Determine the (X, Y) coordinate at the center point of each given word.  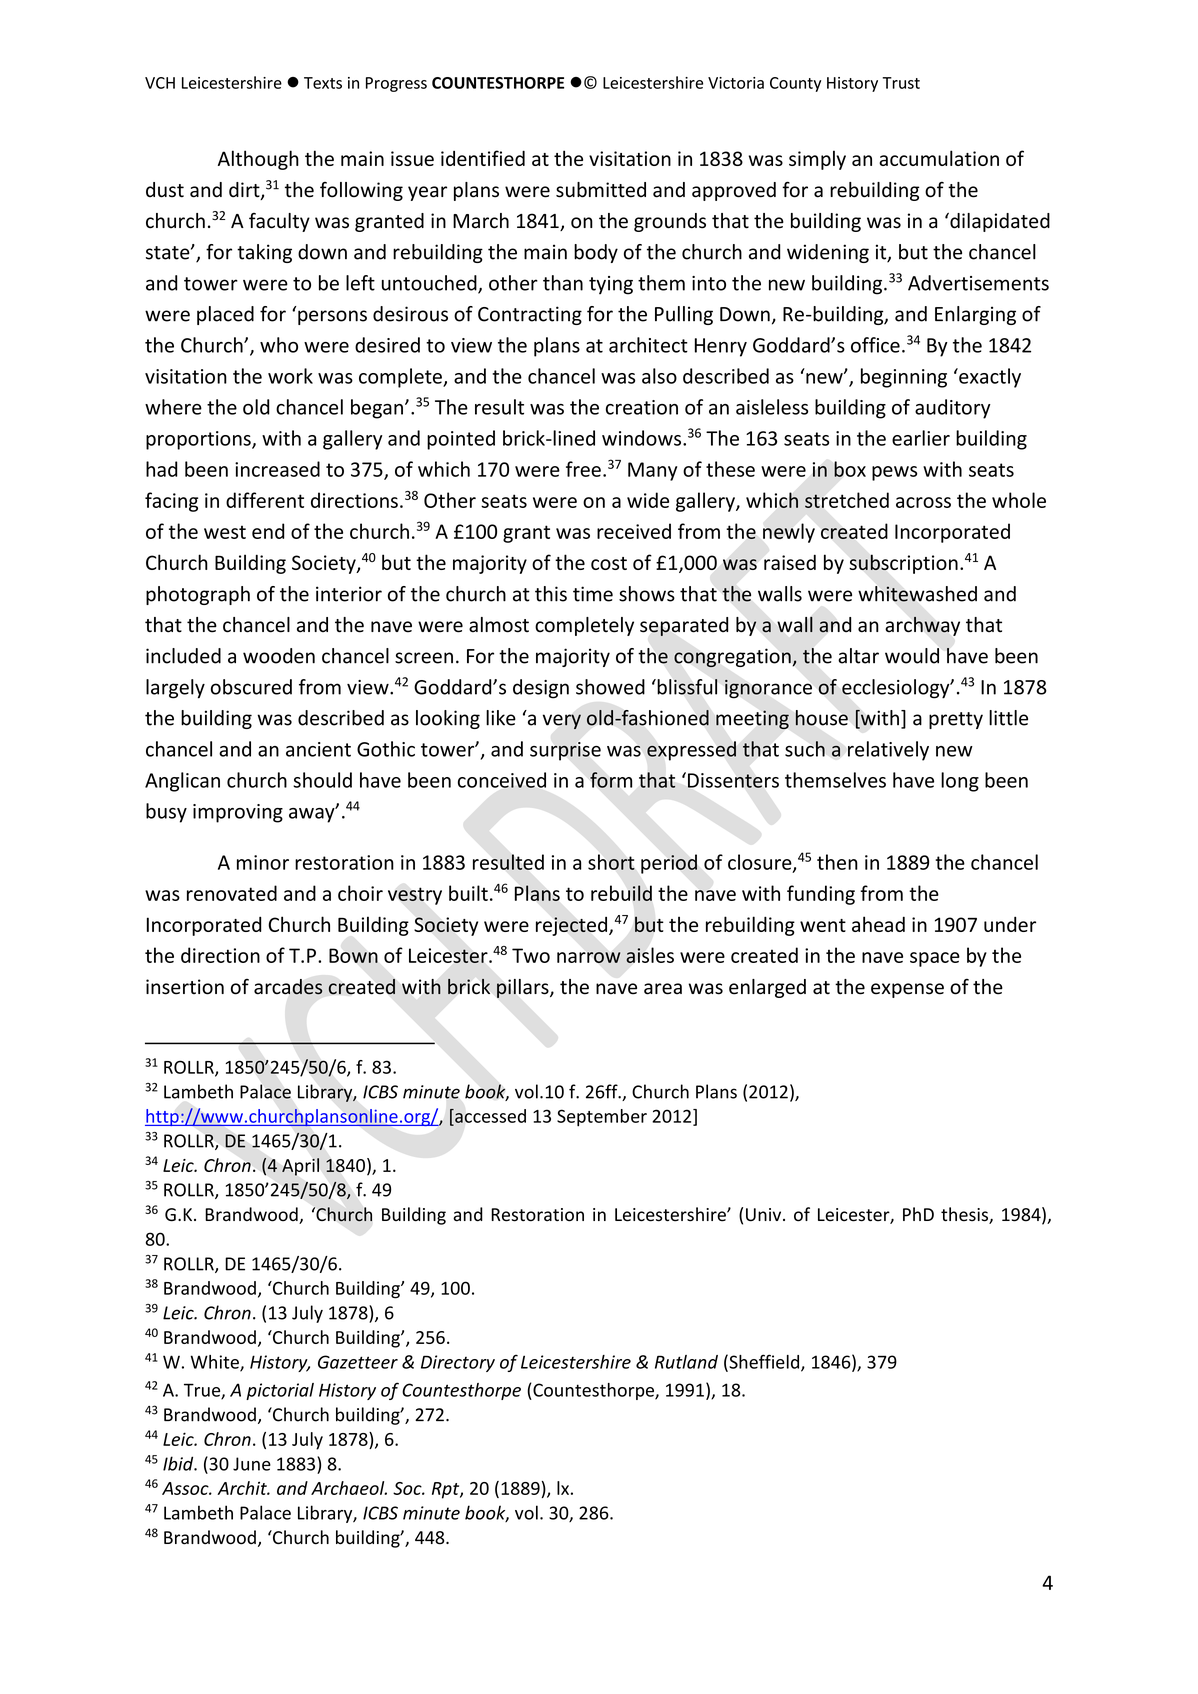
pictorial (280, 1391)
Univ (765, 1215)
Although (258, 160)
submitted (601, 190)
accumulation (939, 158)
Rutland (686, 1362)
